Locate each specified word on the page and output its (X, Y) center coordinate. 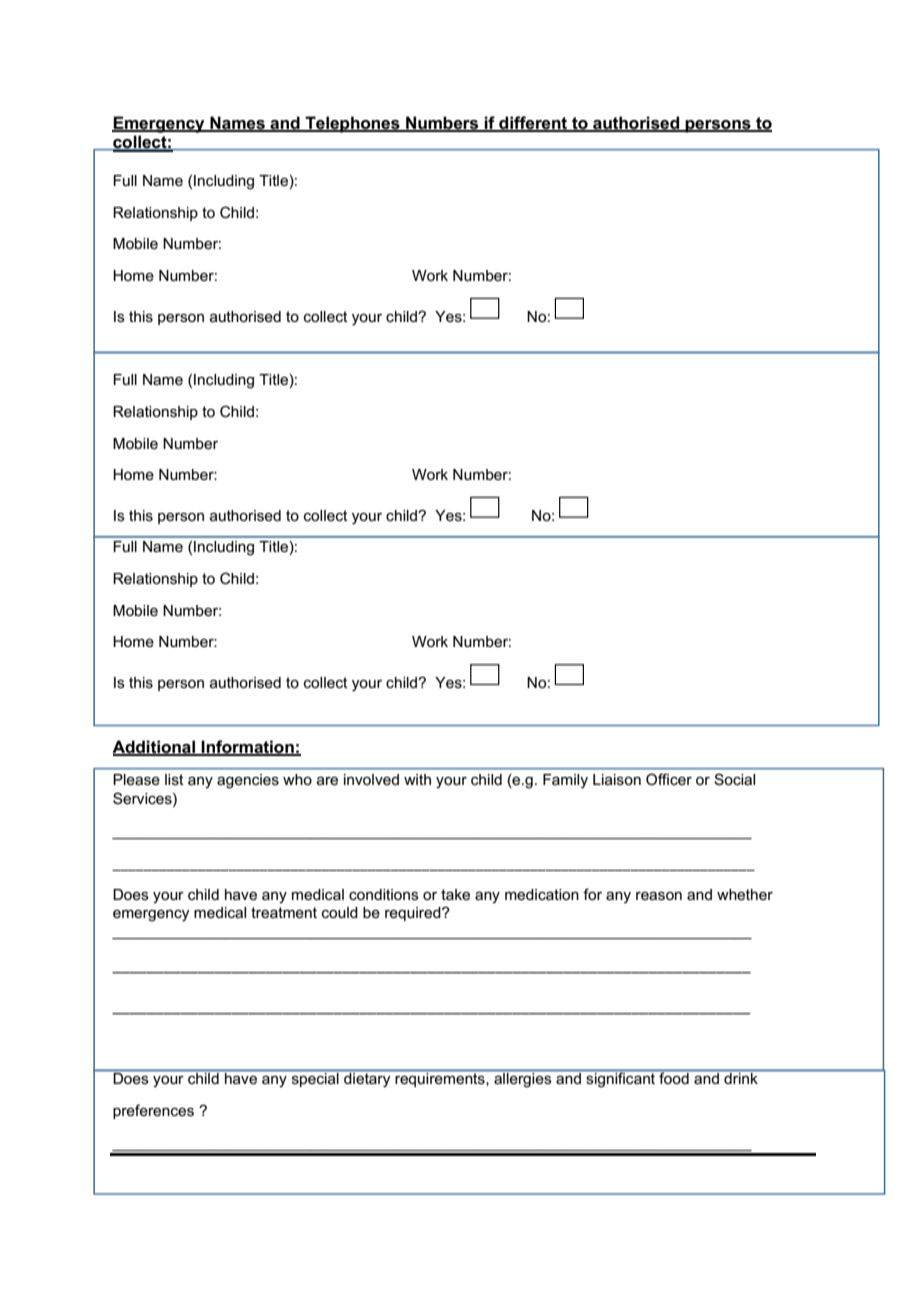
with (417, 779)
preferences (153, 1111)
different (533, 123)
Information (248, 747)
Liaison (617, 779)
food (674, 1077)
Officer (669, 779)
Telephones (352, 124)
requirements (440, 1080)
